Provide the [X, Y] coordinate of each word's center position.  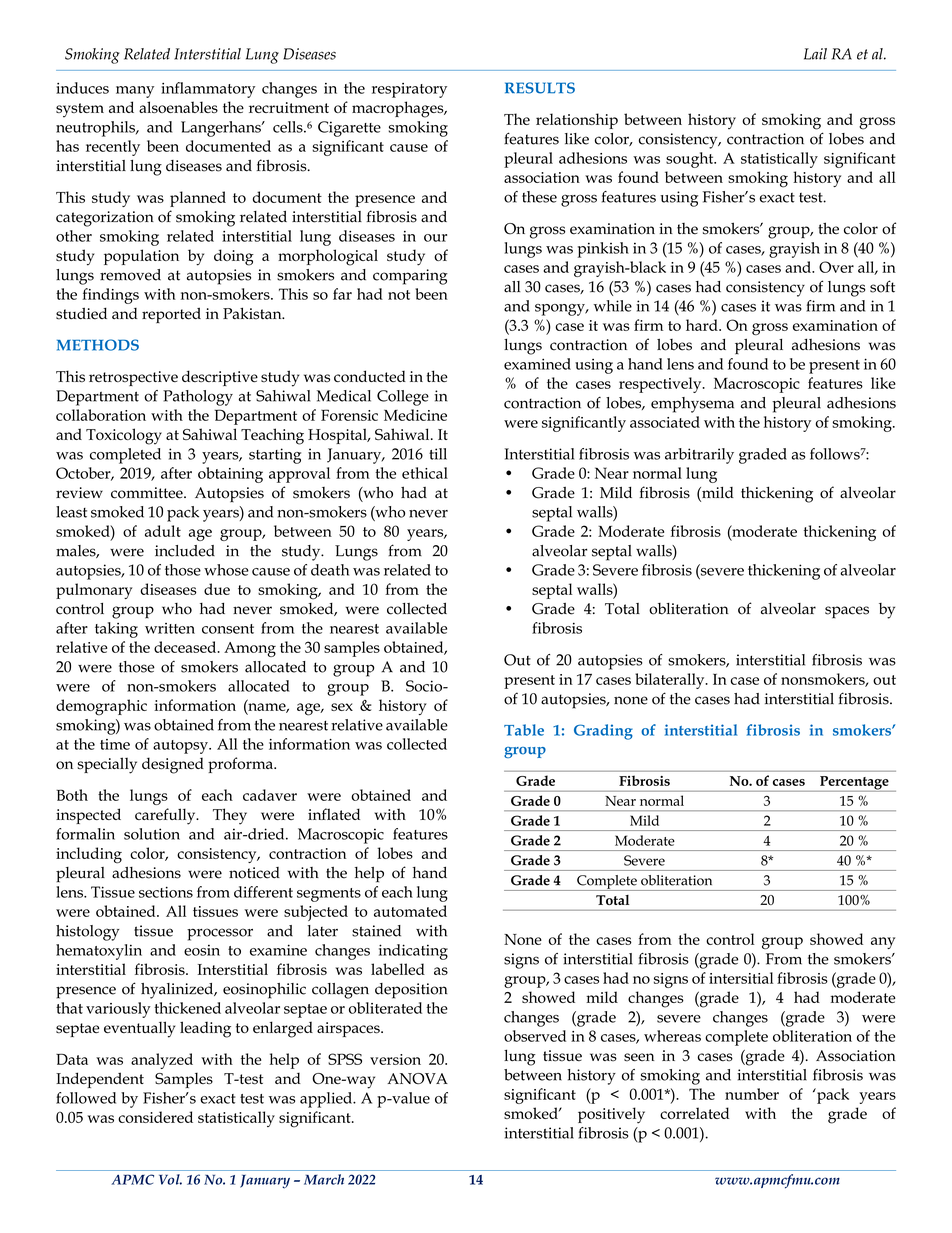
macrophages [399, 109]
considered [155, 1117]
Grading [603, 732]
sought [691, 160]
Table [524, 730]
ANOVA [417, 1078]
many [135, 92]
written [170, 628]
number [752, 1094]
